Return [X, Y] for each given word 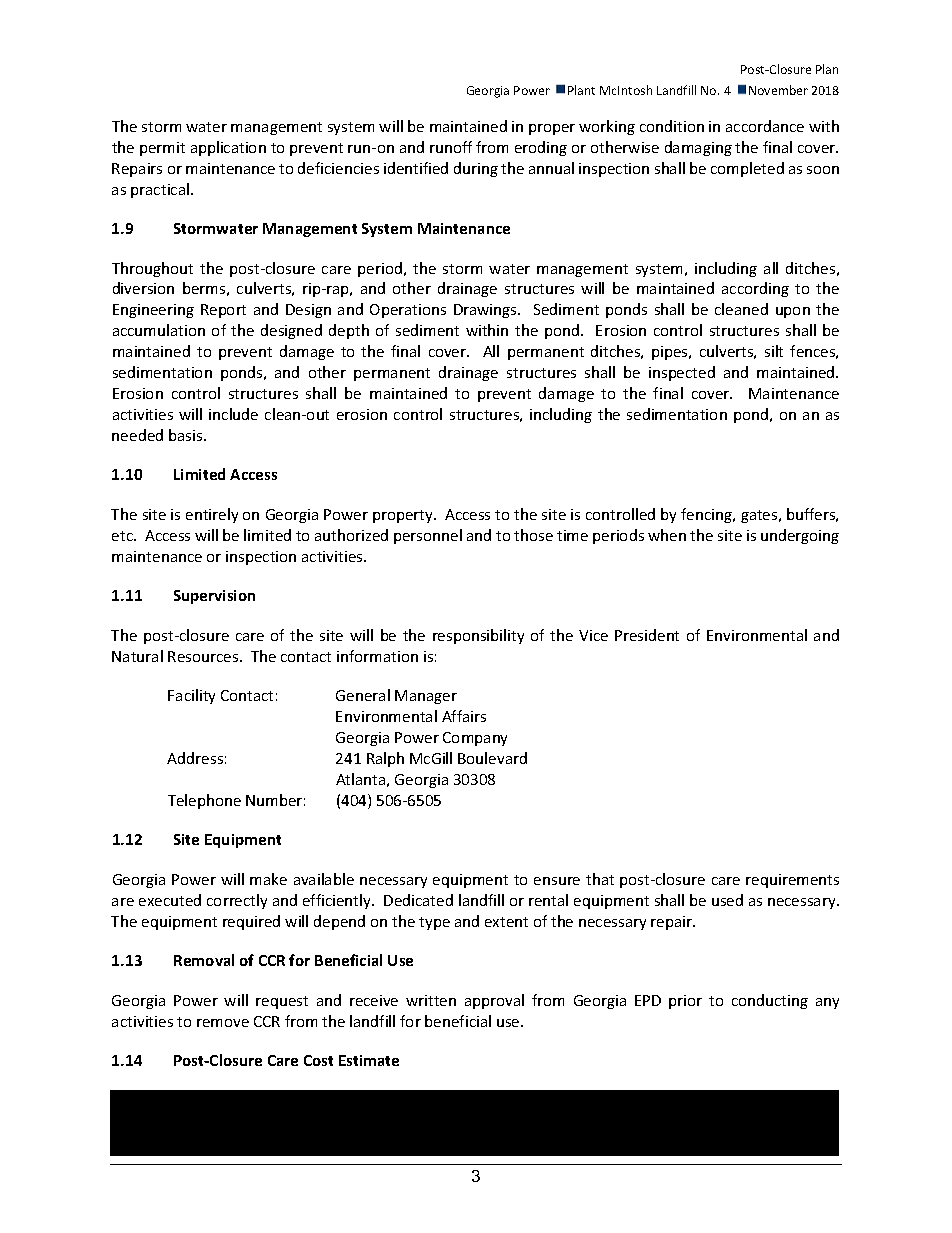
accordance [765, 126]
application [228, 148]
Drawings [486, 311]
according [755, 289]
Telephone [204, 801]
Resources [204, 656]
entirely [212, 515]
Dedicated [418, 900]
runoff [451, 147]
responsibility [478, 636]
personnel [428, 536]
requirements [792, 881]
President [647, 635]
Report [223, 311]
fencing [708, 515]
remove [223, 1023]
